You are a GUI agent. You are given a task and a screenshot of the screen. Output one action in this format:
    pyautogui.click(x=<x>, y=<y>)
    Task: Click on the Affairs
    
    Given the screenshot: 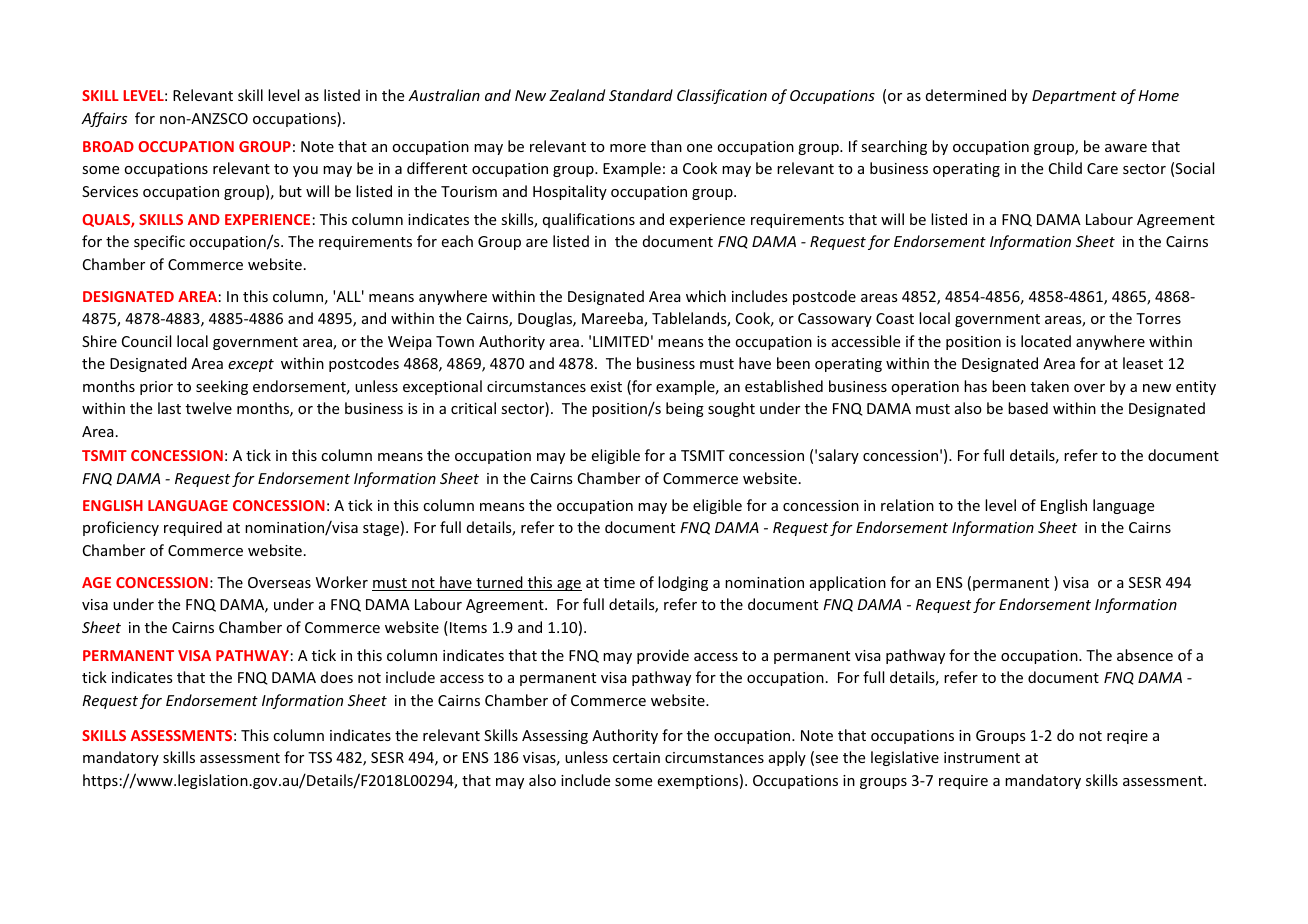 What is the action you would take?
    pyautogui.click(x=104, y=119)
